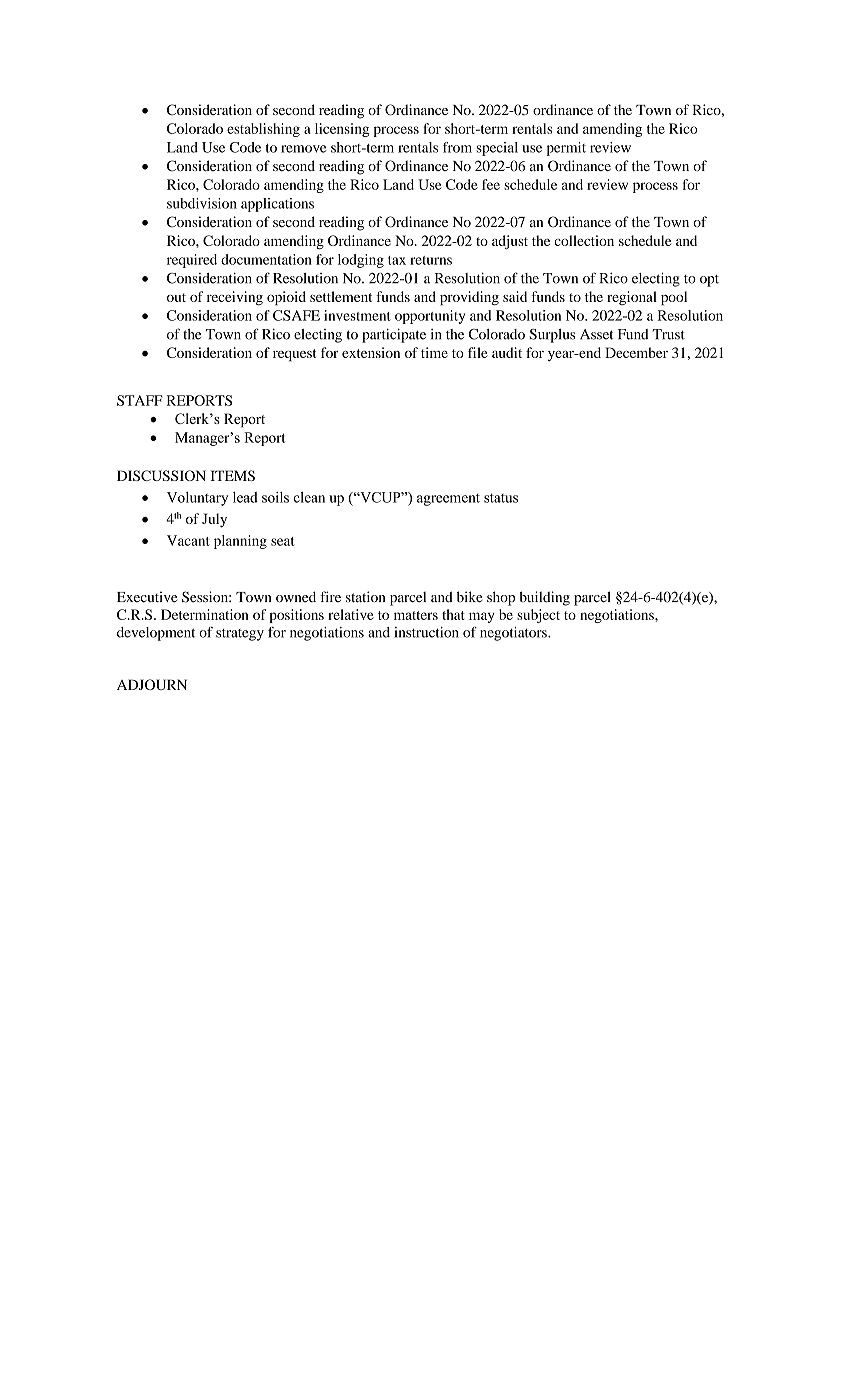 This document has height=1400, width=849. Describe the element at coordinates (584, 240) in the document. I see `collection` at that location.
